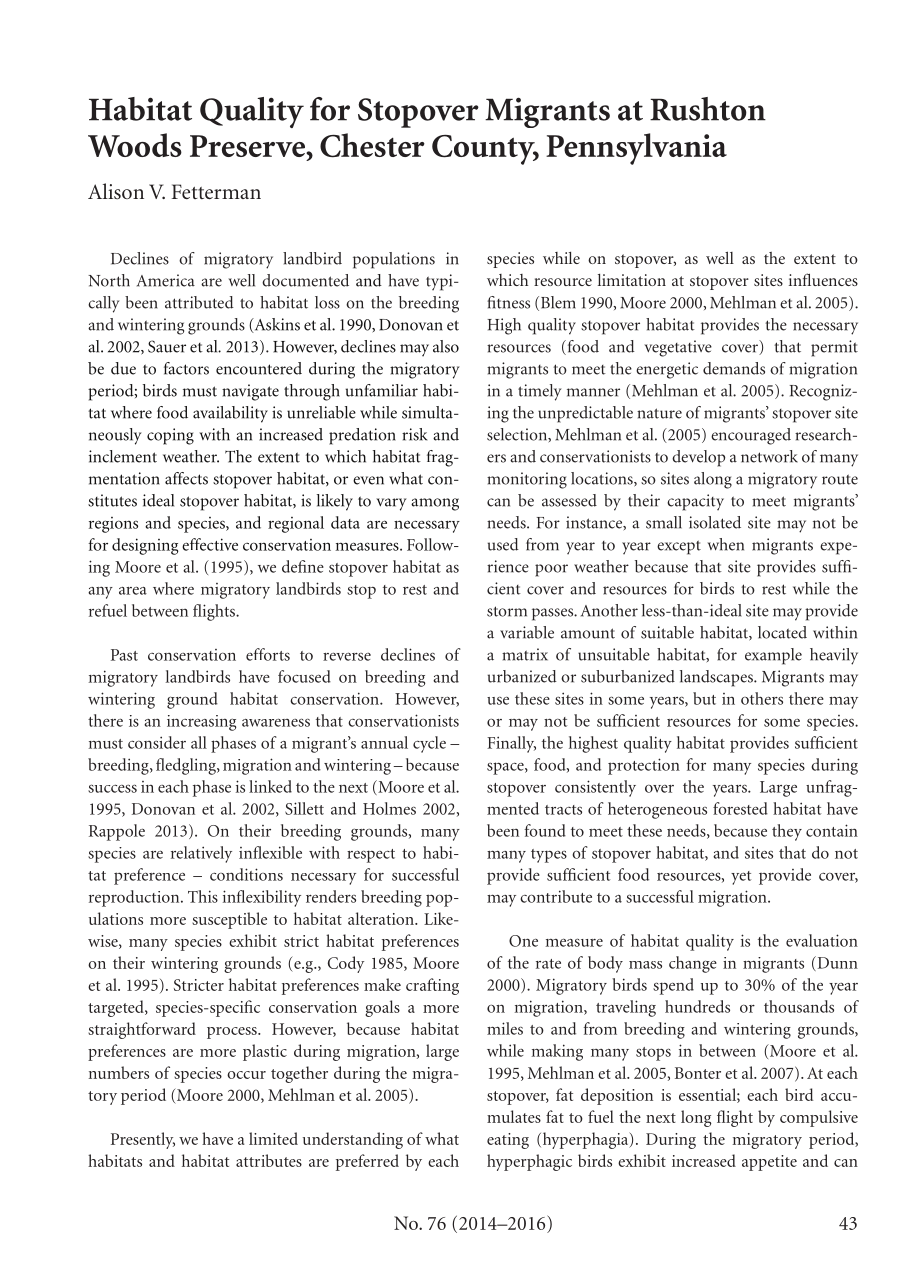 This image has height=1288, width=924. What do you see at coordinates (186, 368) in the image?
I see `factors` at bounding box center [186, 368].
